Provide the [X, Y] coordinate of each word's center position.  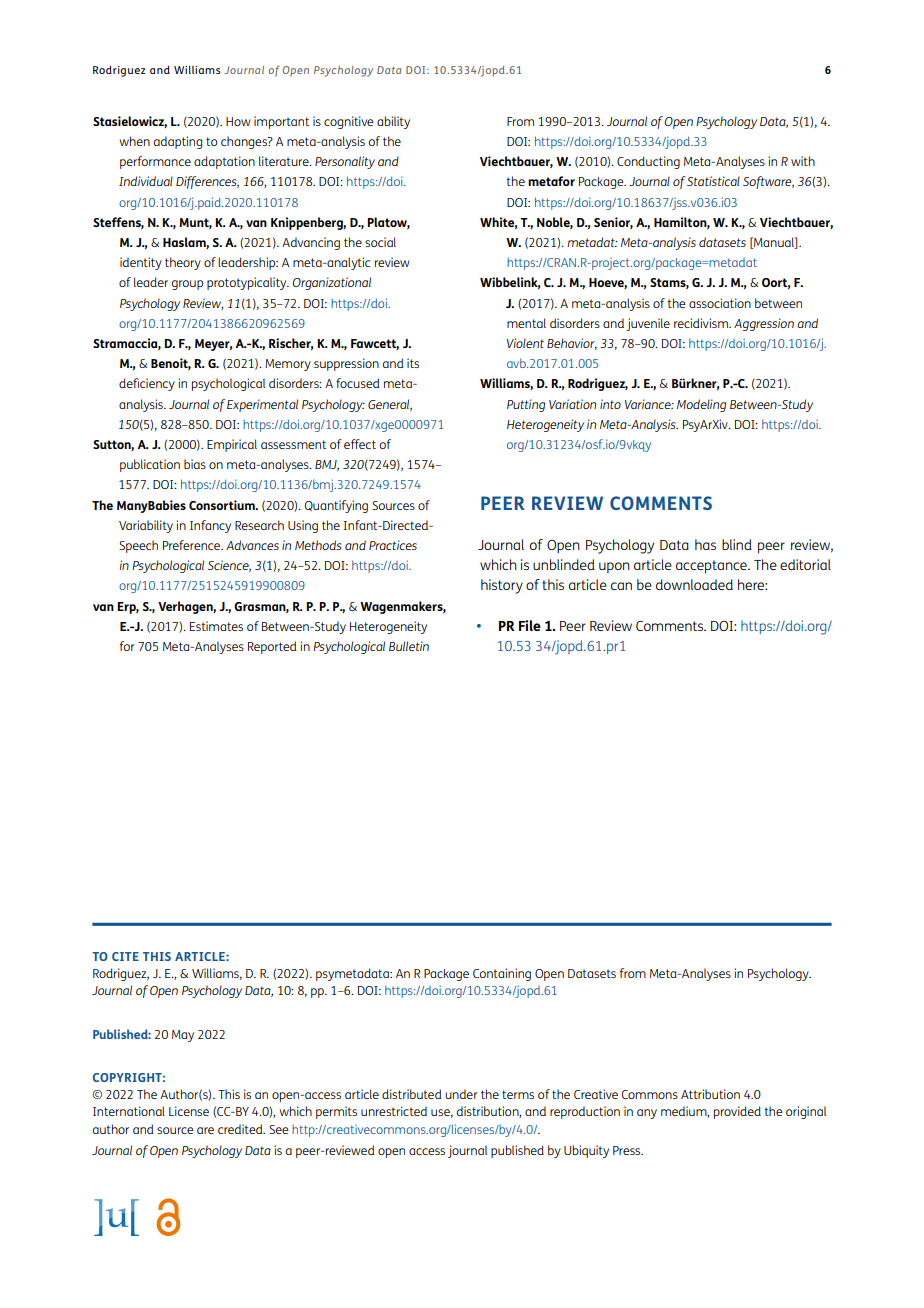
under [461, 1094]
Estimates [216, 626]
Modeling [701, 405]
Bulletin [409, 646]
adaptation [224, 162]
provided [737, 1112]
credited [241, 1129]
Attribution [710, 1094]
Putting [526, 405]
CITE [125, 956]
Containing [502, 974]
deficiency [147, 384]
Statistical [713, 181]
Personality [345, 162]
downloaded [694, 584]
